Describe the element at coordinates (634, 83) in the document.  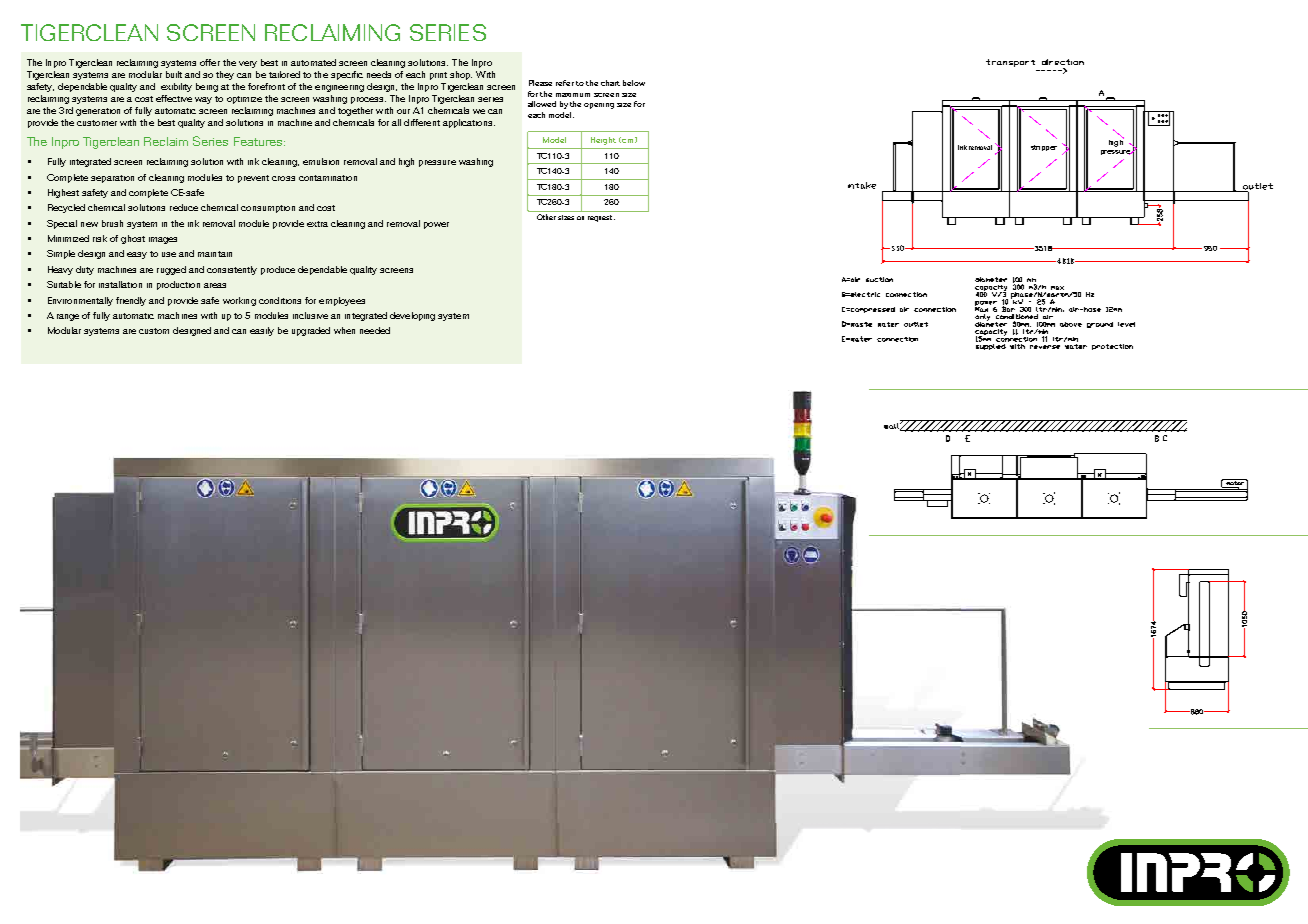
I see `below` at that location.
